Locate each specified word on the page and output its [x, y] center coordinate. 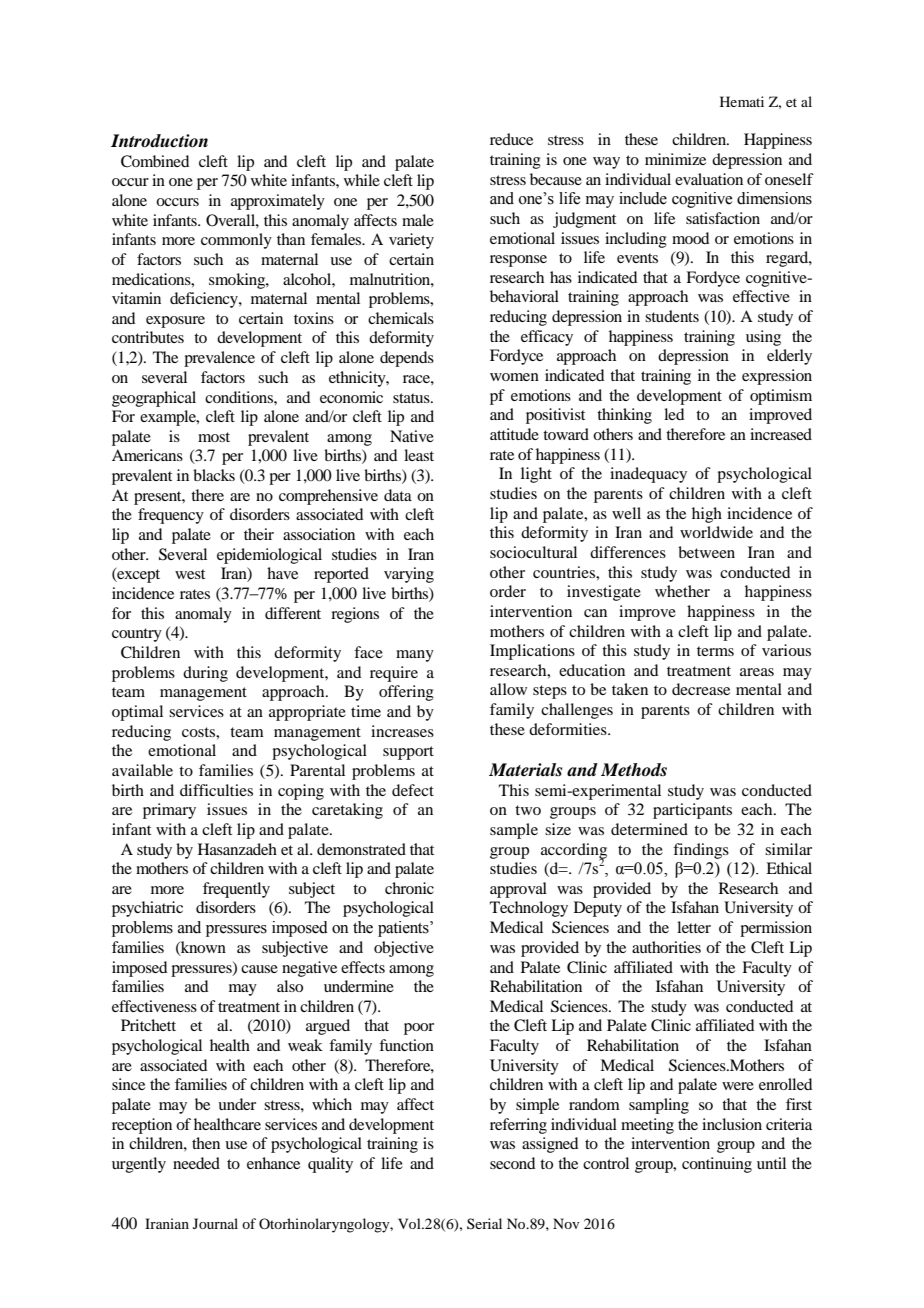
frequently [236, 890]
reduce [511, 139]
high [707, 515]
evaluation [709, 179]
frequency [171, 516]
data [398, 495]
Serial [484, 1223]
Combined [155, 161]
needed [196, 1163]
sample [514, 831]
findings [701, 851]
